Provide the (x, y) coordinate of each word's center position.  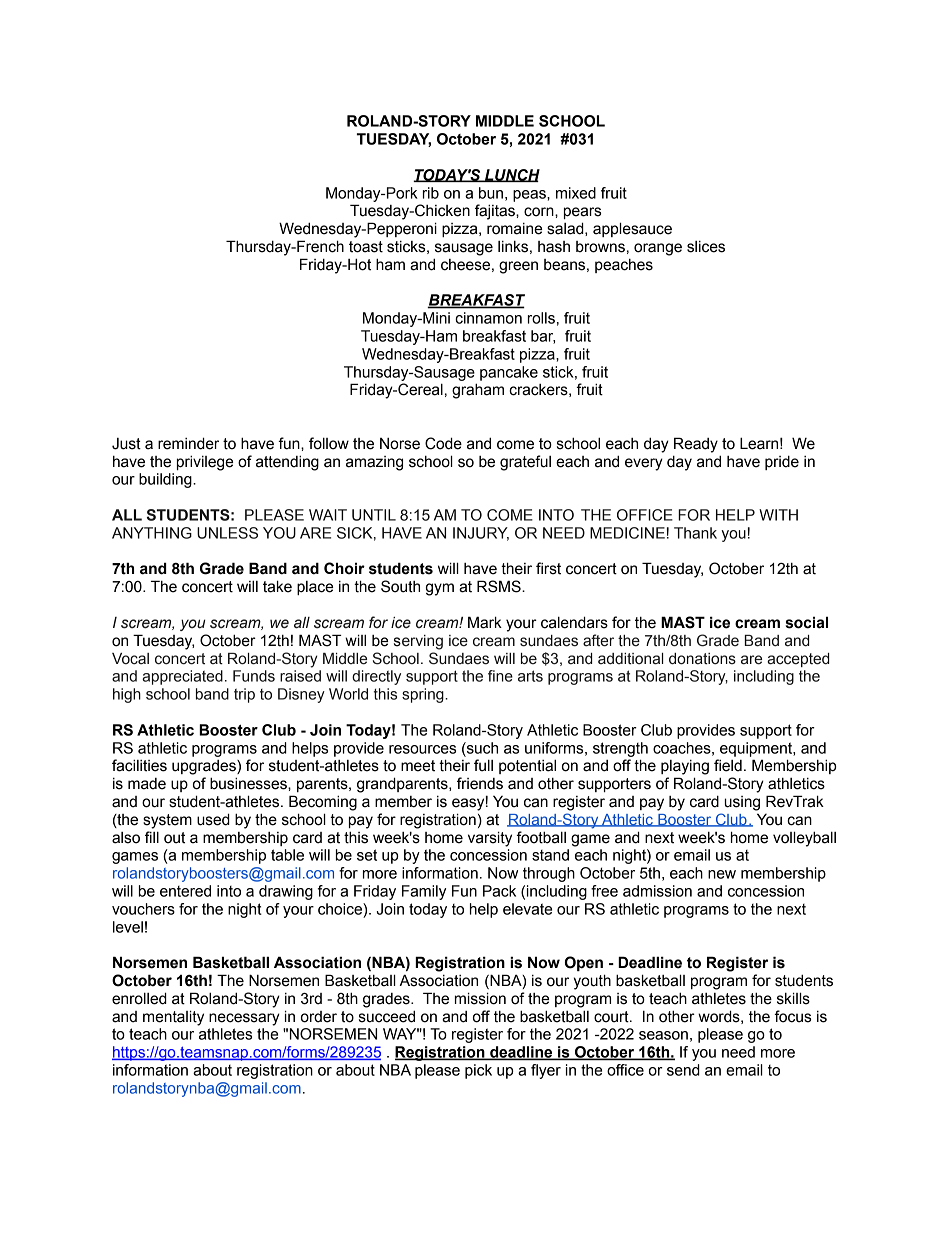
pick (478, 1071)
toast (366, 247)
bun (491, 193)
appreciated (182, 677)
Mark (485, 622)
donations (702, 659)
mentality (173, 1018)
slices (706, 247)
